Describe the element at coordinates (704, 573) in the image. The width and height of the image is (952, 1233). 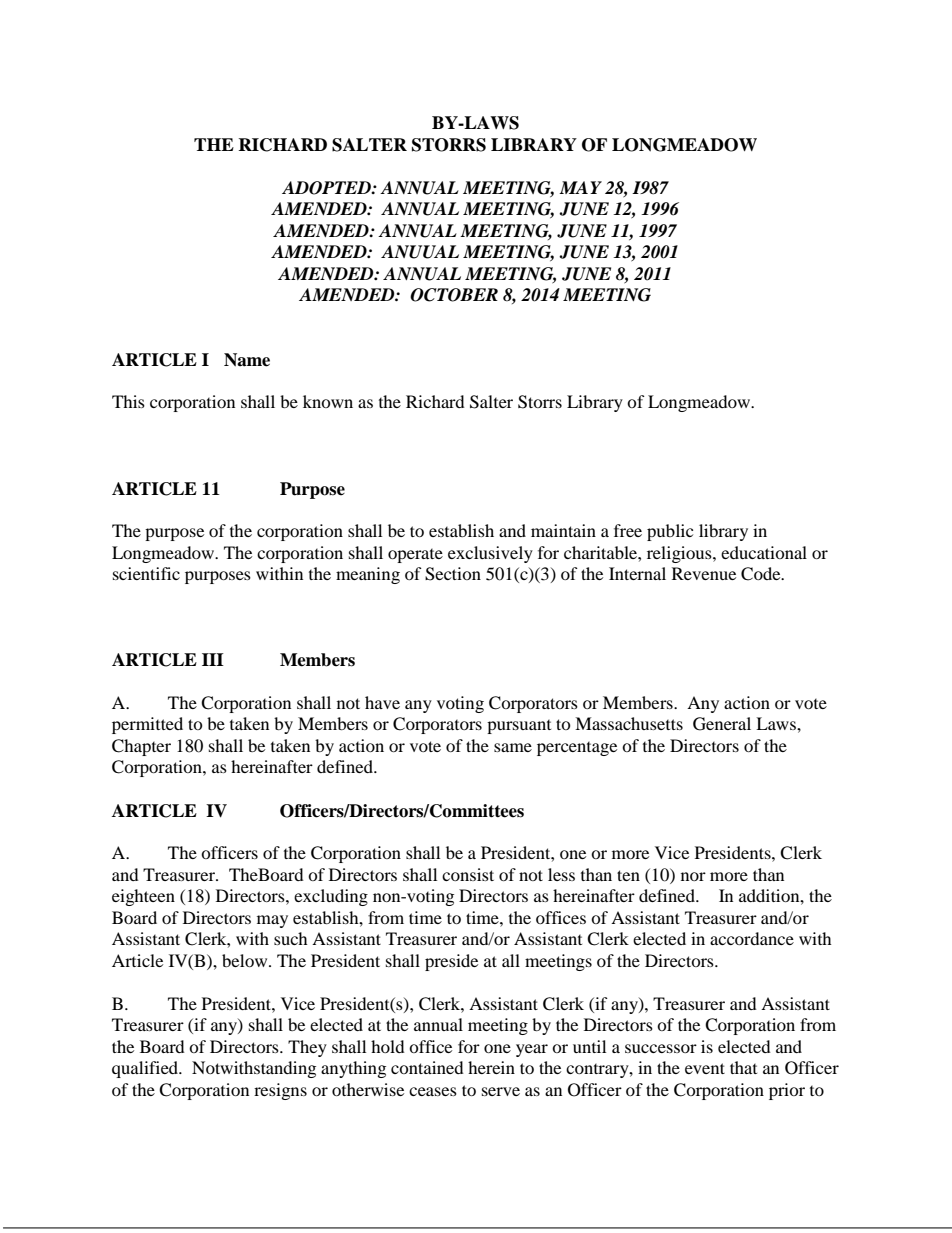
I see `Revenue` at that location.
